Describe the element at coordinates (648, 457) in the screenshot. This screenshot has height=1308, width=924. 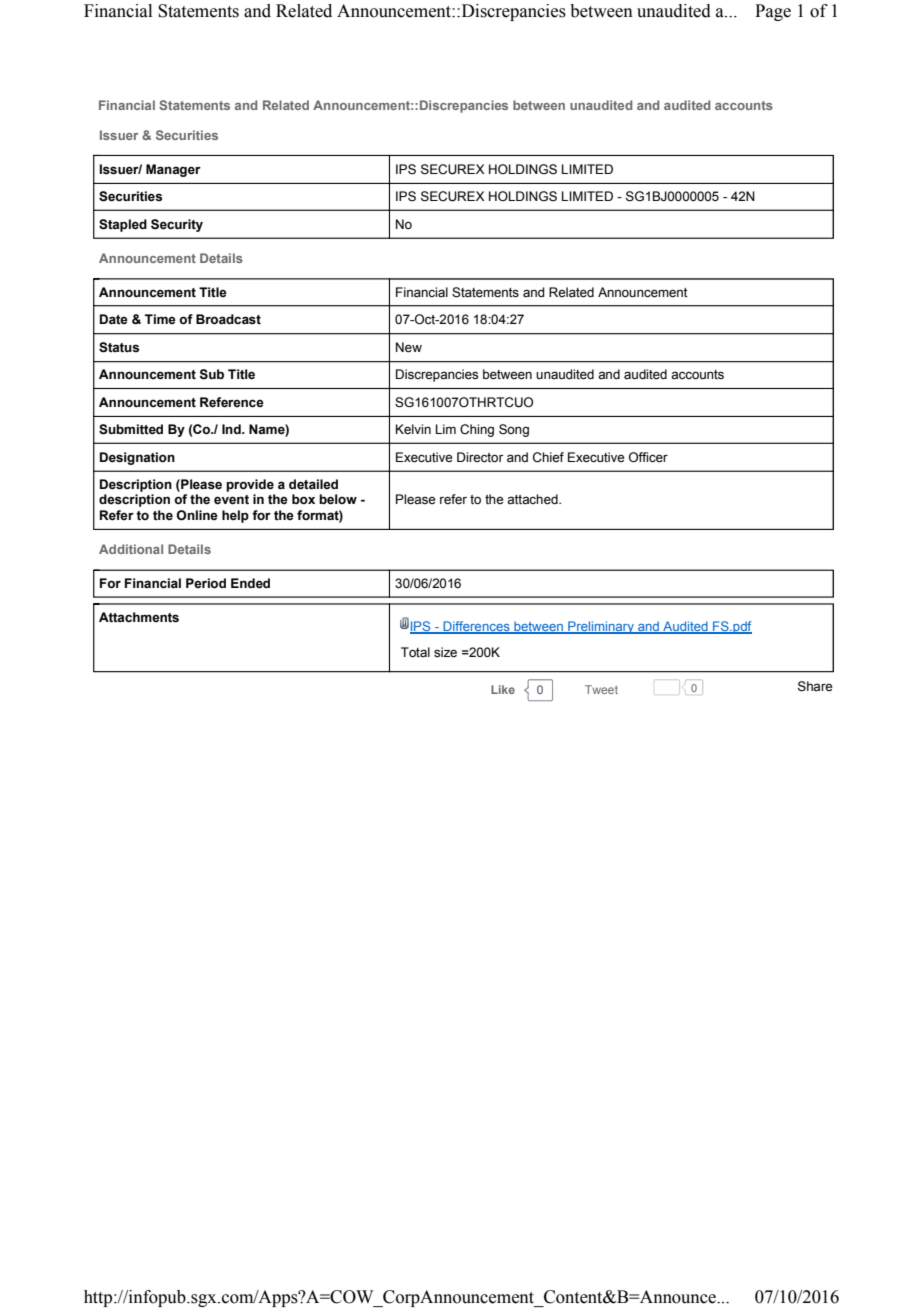
I see `Officer` at that location.
